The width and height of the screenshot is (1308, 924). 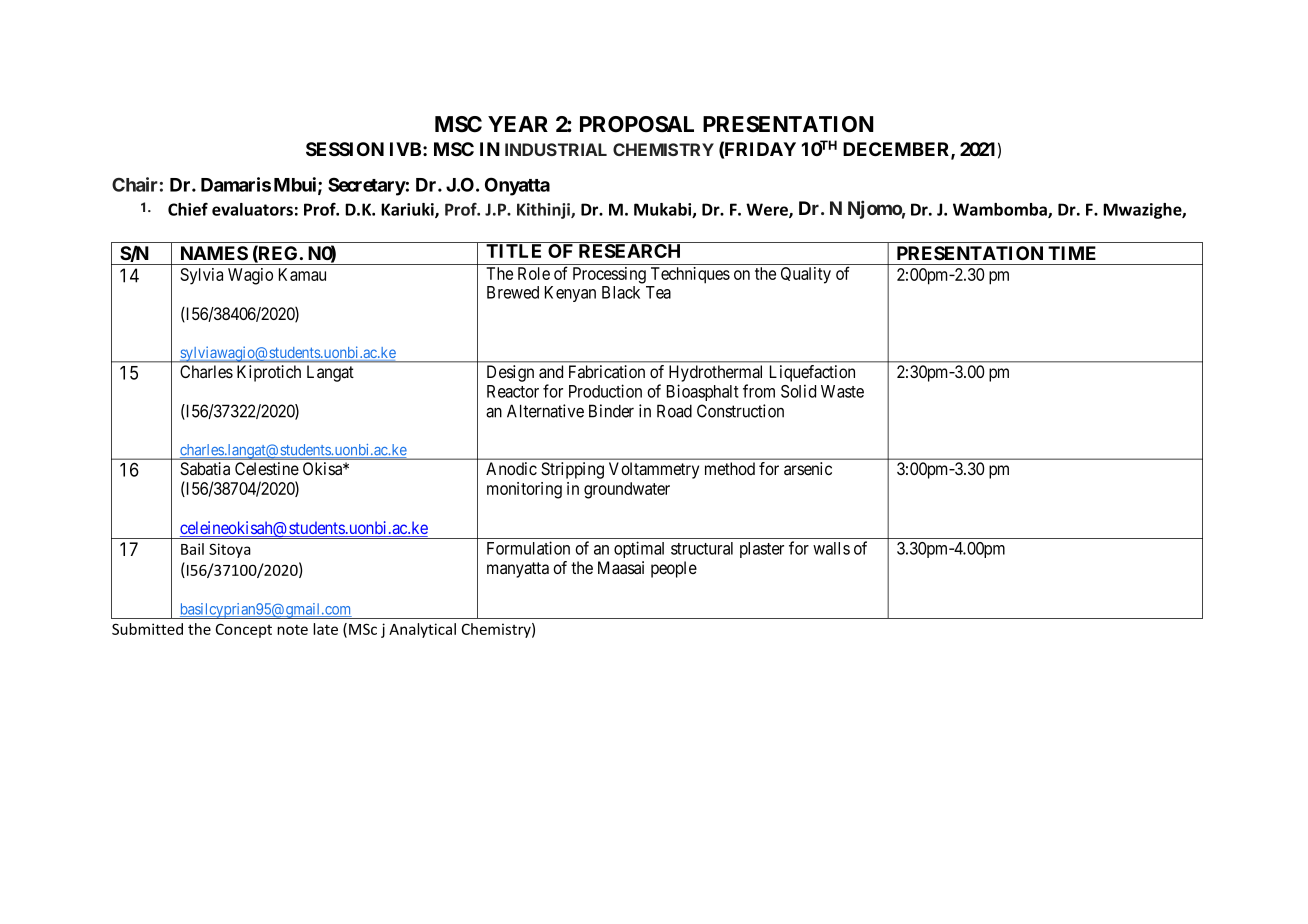 What do you see at coordinates (621, 568) in the screenshot?
I see `Maasai` at bounding box center [621, 568].
